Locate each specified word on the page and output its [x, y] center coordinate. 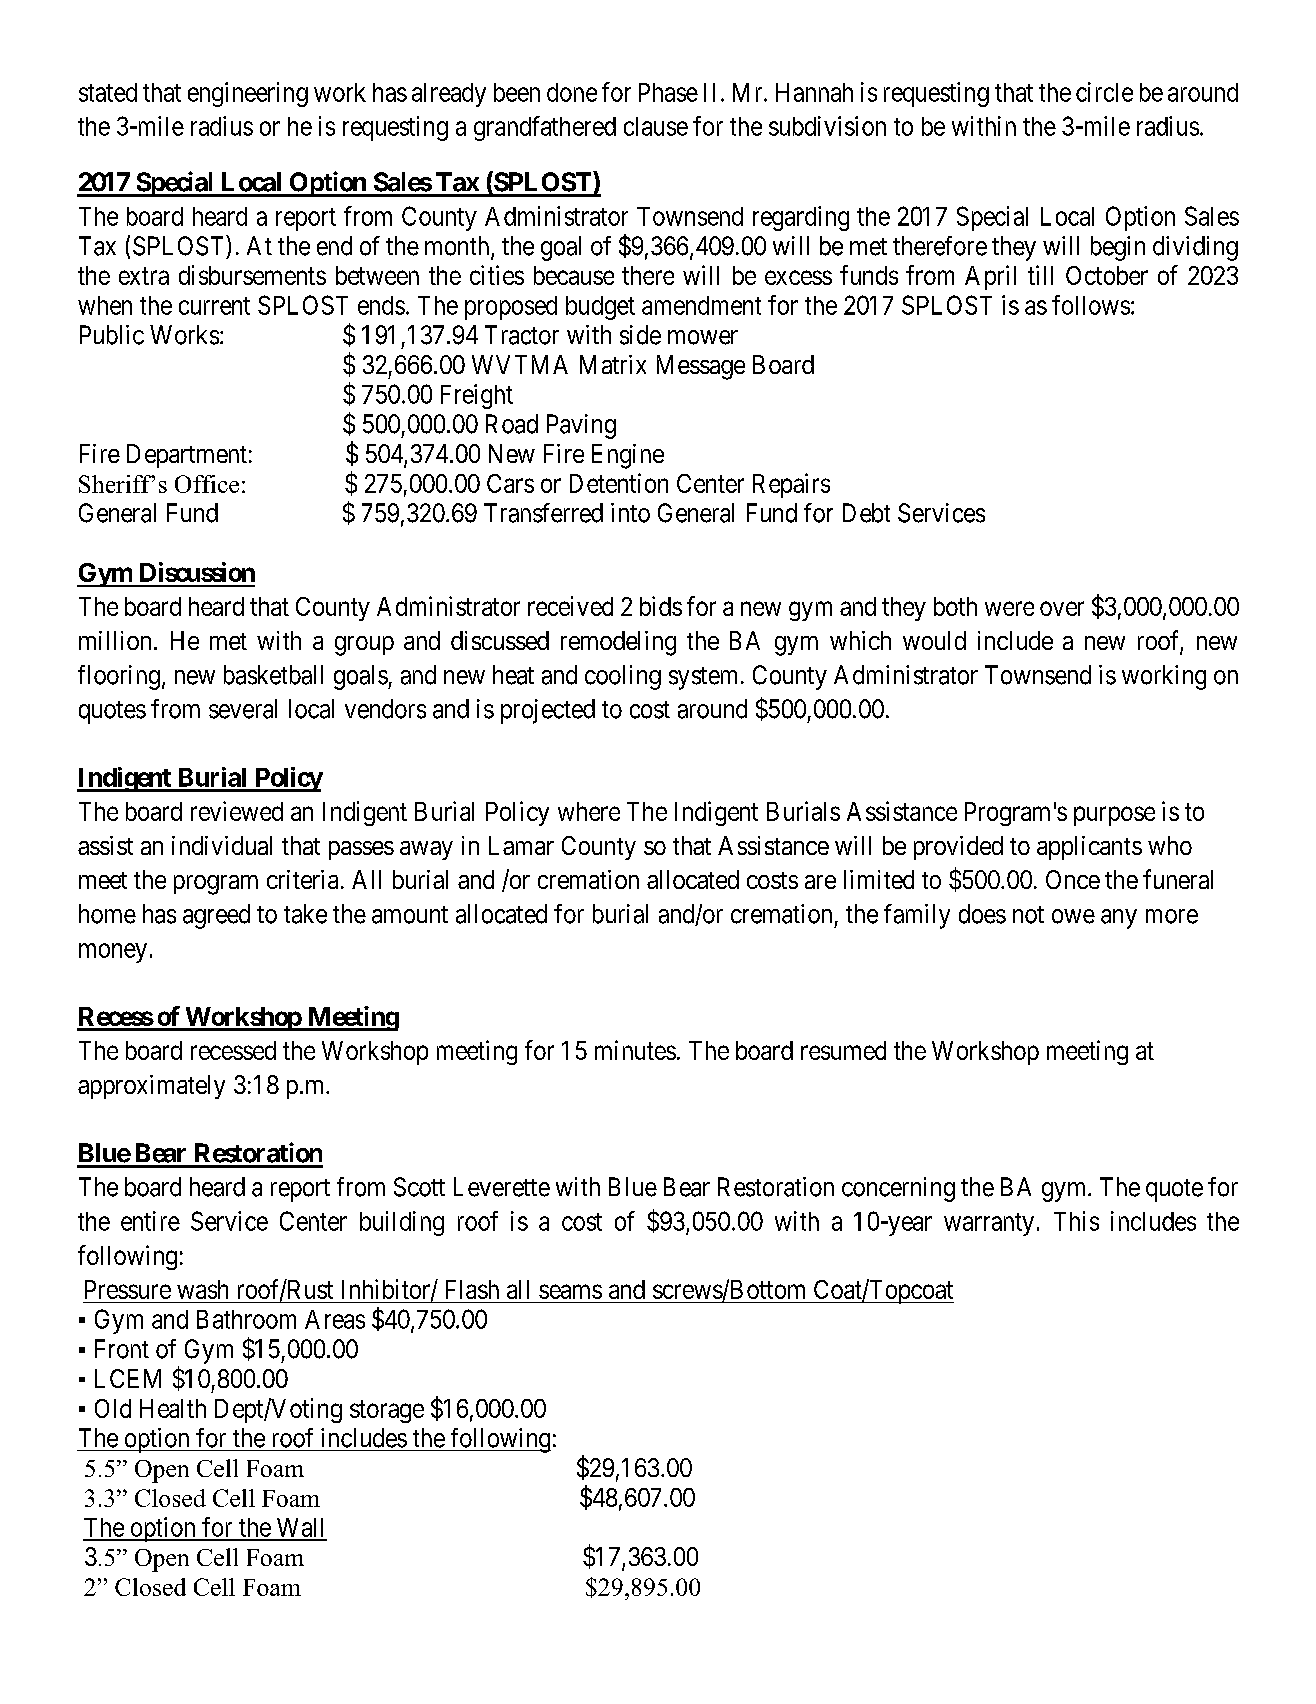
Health [173, 1408]
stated [108, 92]
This [1076, 1221]
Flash [472, 1289]
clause [656, 126]
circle [1104, 92]
